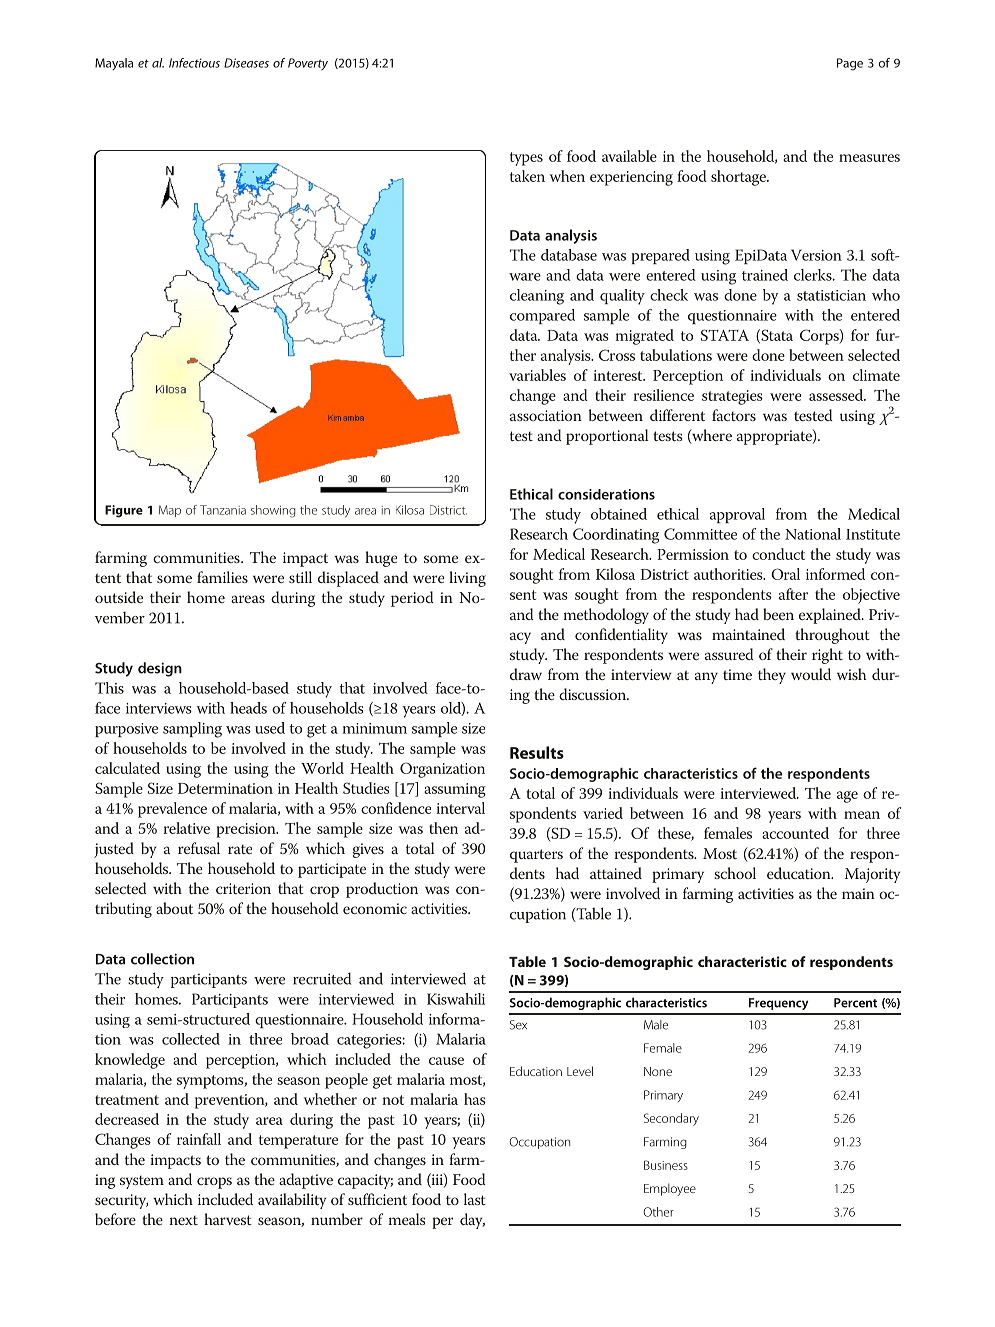 The height and width of the image is (1327, 995). Describe the element at coordinates (184, 1220) in the image. I see `next` at that location.
